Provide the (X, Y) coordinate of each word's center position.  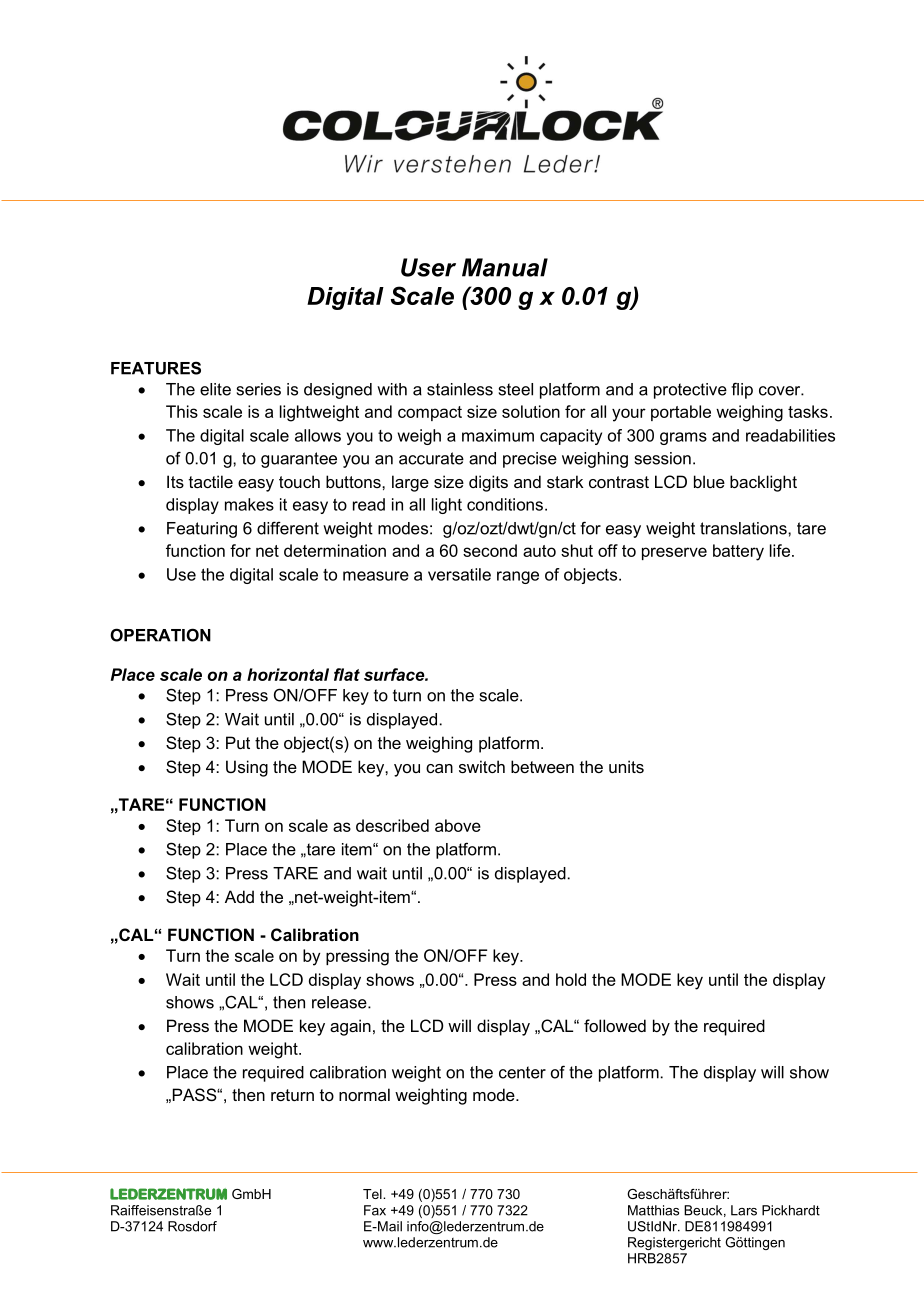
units (626, 766)
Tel (373, 1194)
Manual (505, 267)
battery (738, 552)
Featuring (202, 530)
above (458, 825)
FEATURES (156, 368)
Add (239, 896)
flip (742, 390)
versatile (459, 574)
